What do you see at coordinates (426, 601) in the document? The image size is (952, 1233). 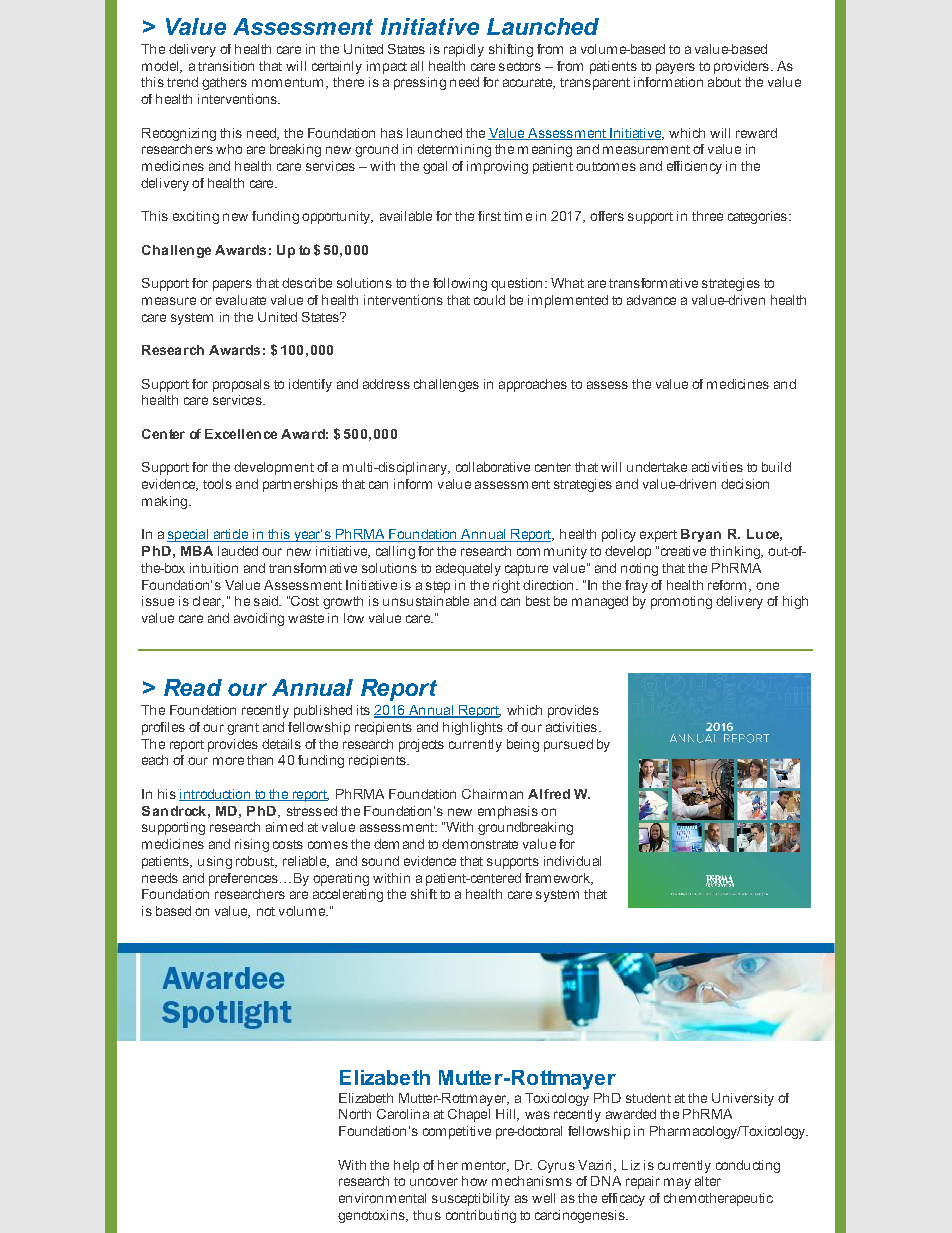 I see `unsustainable` at bounding box center [426, 601].
